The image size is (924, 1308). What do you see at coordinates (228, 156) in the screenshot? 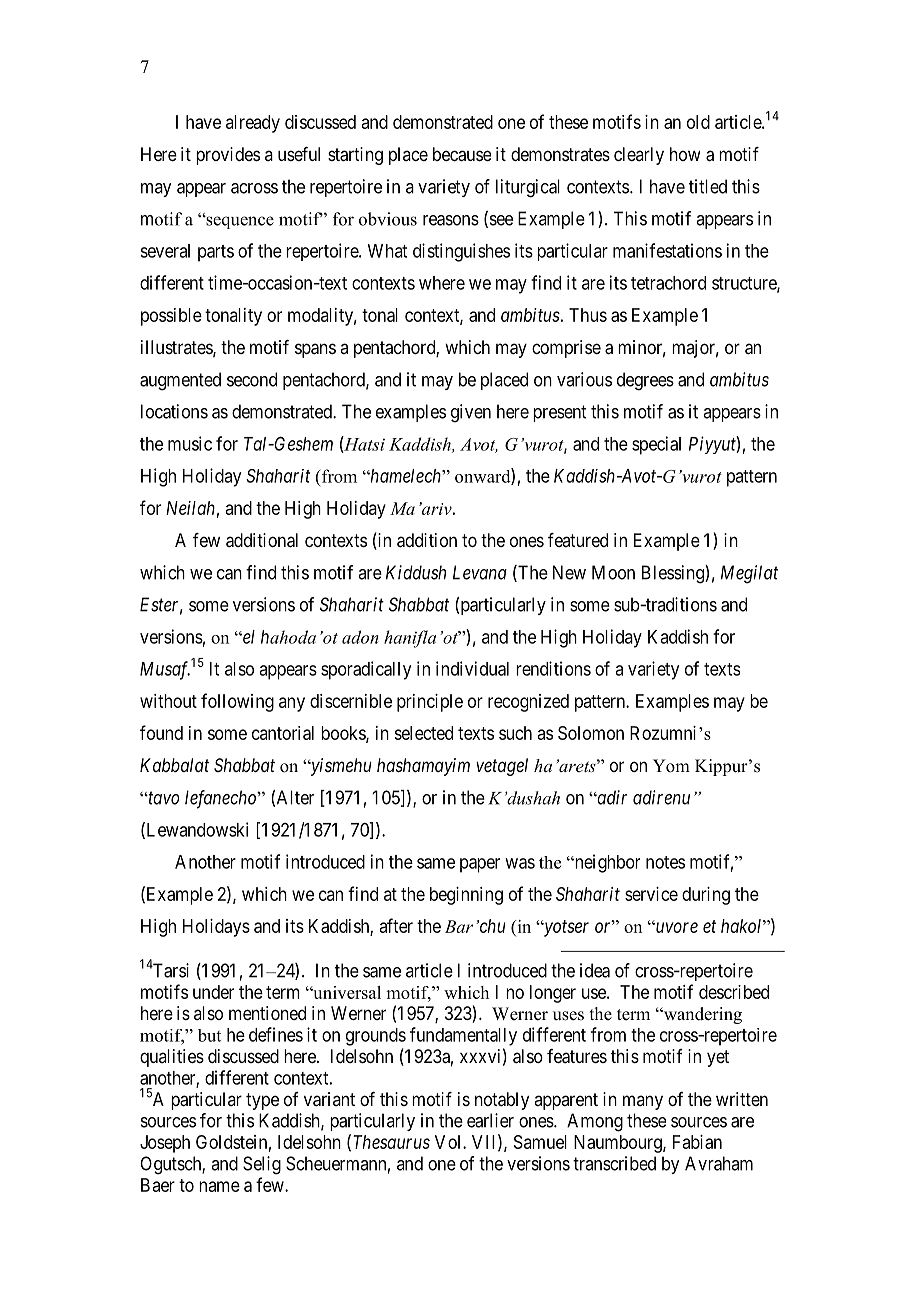
I see `provides` at bounding box center [228, 156].
